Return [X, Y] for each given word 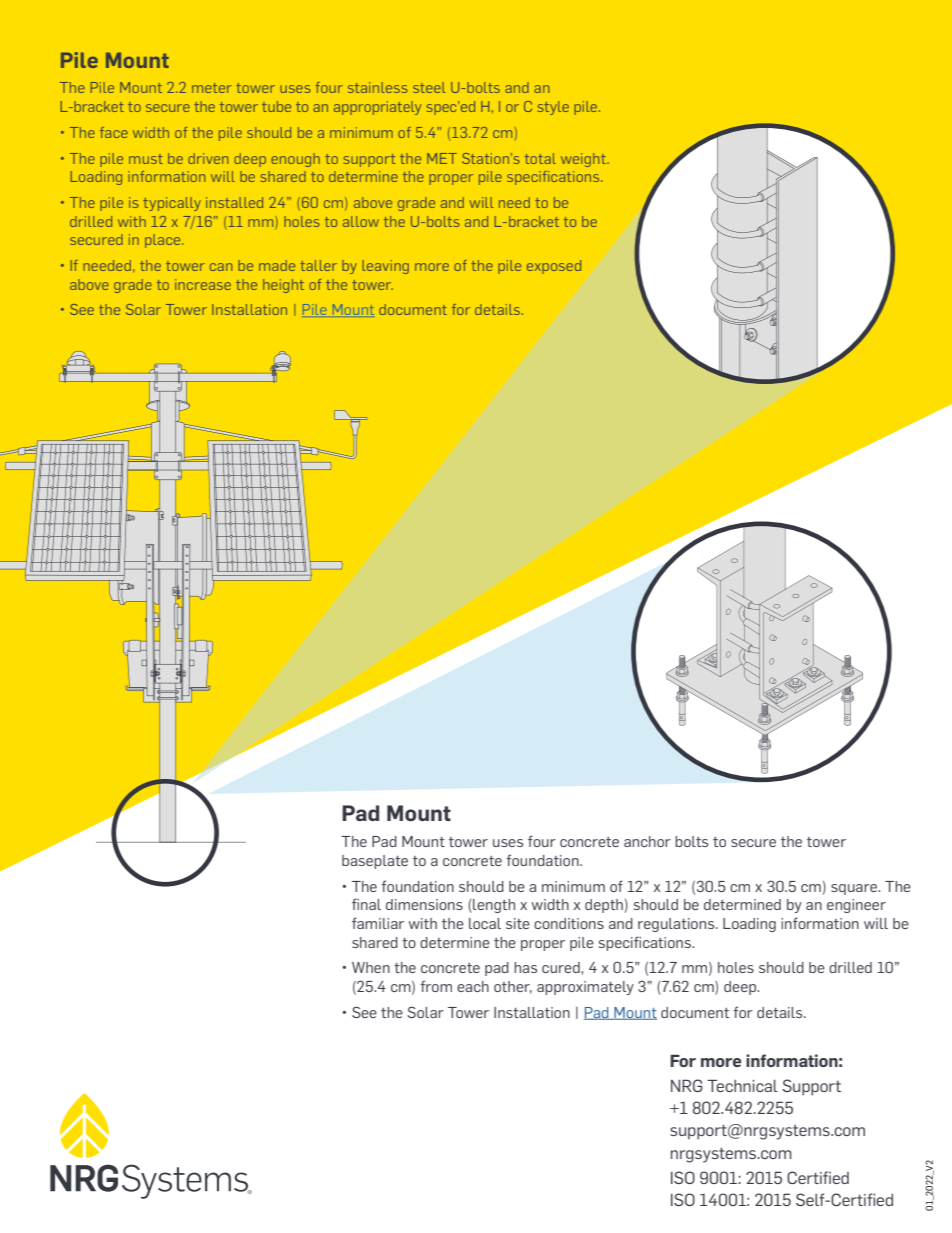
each [473, 986]
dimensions [424, 904]
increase [203, 284]
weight [584, 160]
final [366, 904]
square [855, 889]
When [371, 967]
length [493, 906]
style [553, 108]
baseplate [375, 862]
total [540, 158]
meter [212, 88]
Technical [742, 1086]
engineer [856, 906]
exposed [554, 267]
